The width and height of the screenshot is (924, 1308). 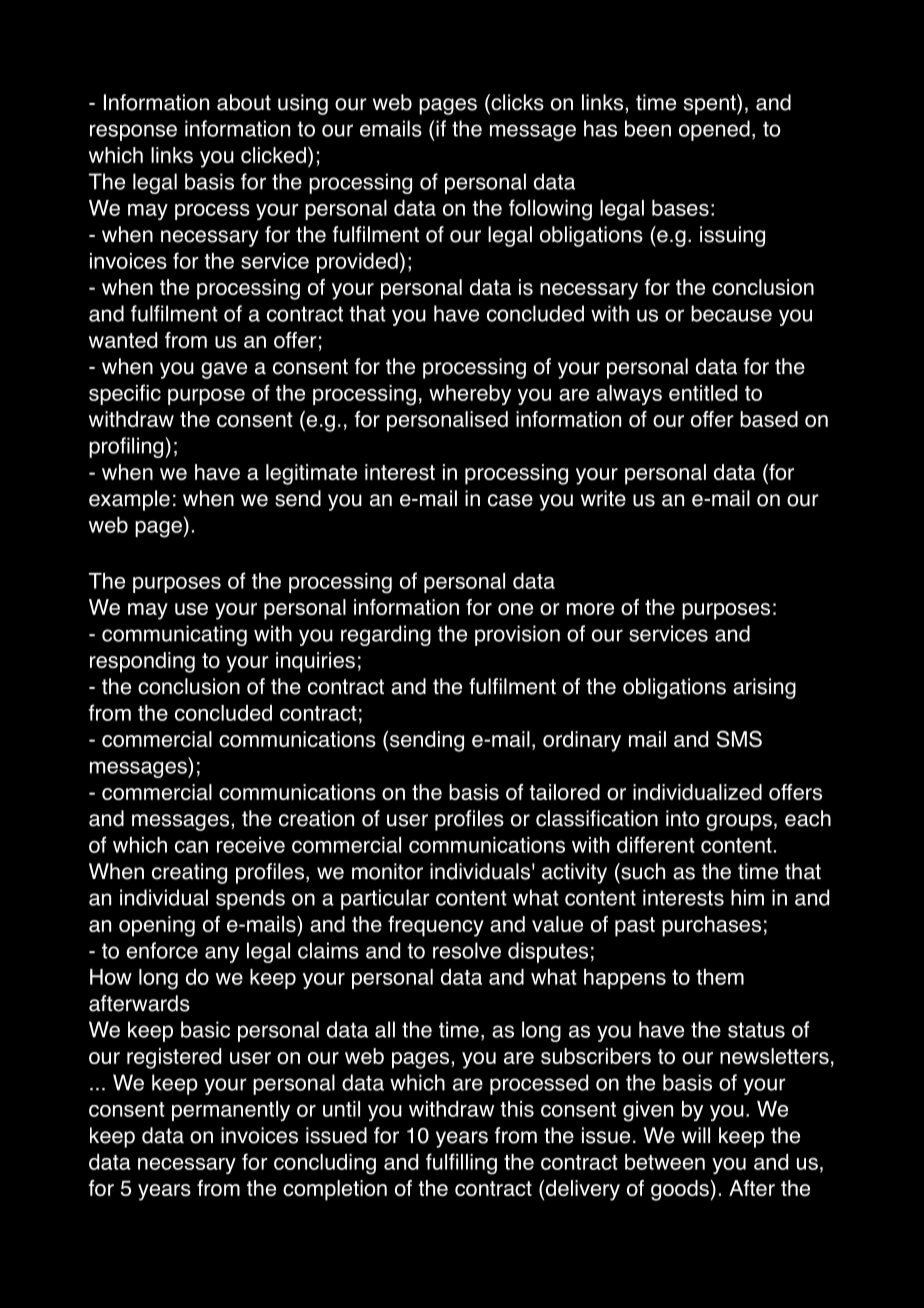 I want to click on can, so click(x=191, y=847).
